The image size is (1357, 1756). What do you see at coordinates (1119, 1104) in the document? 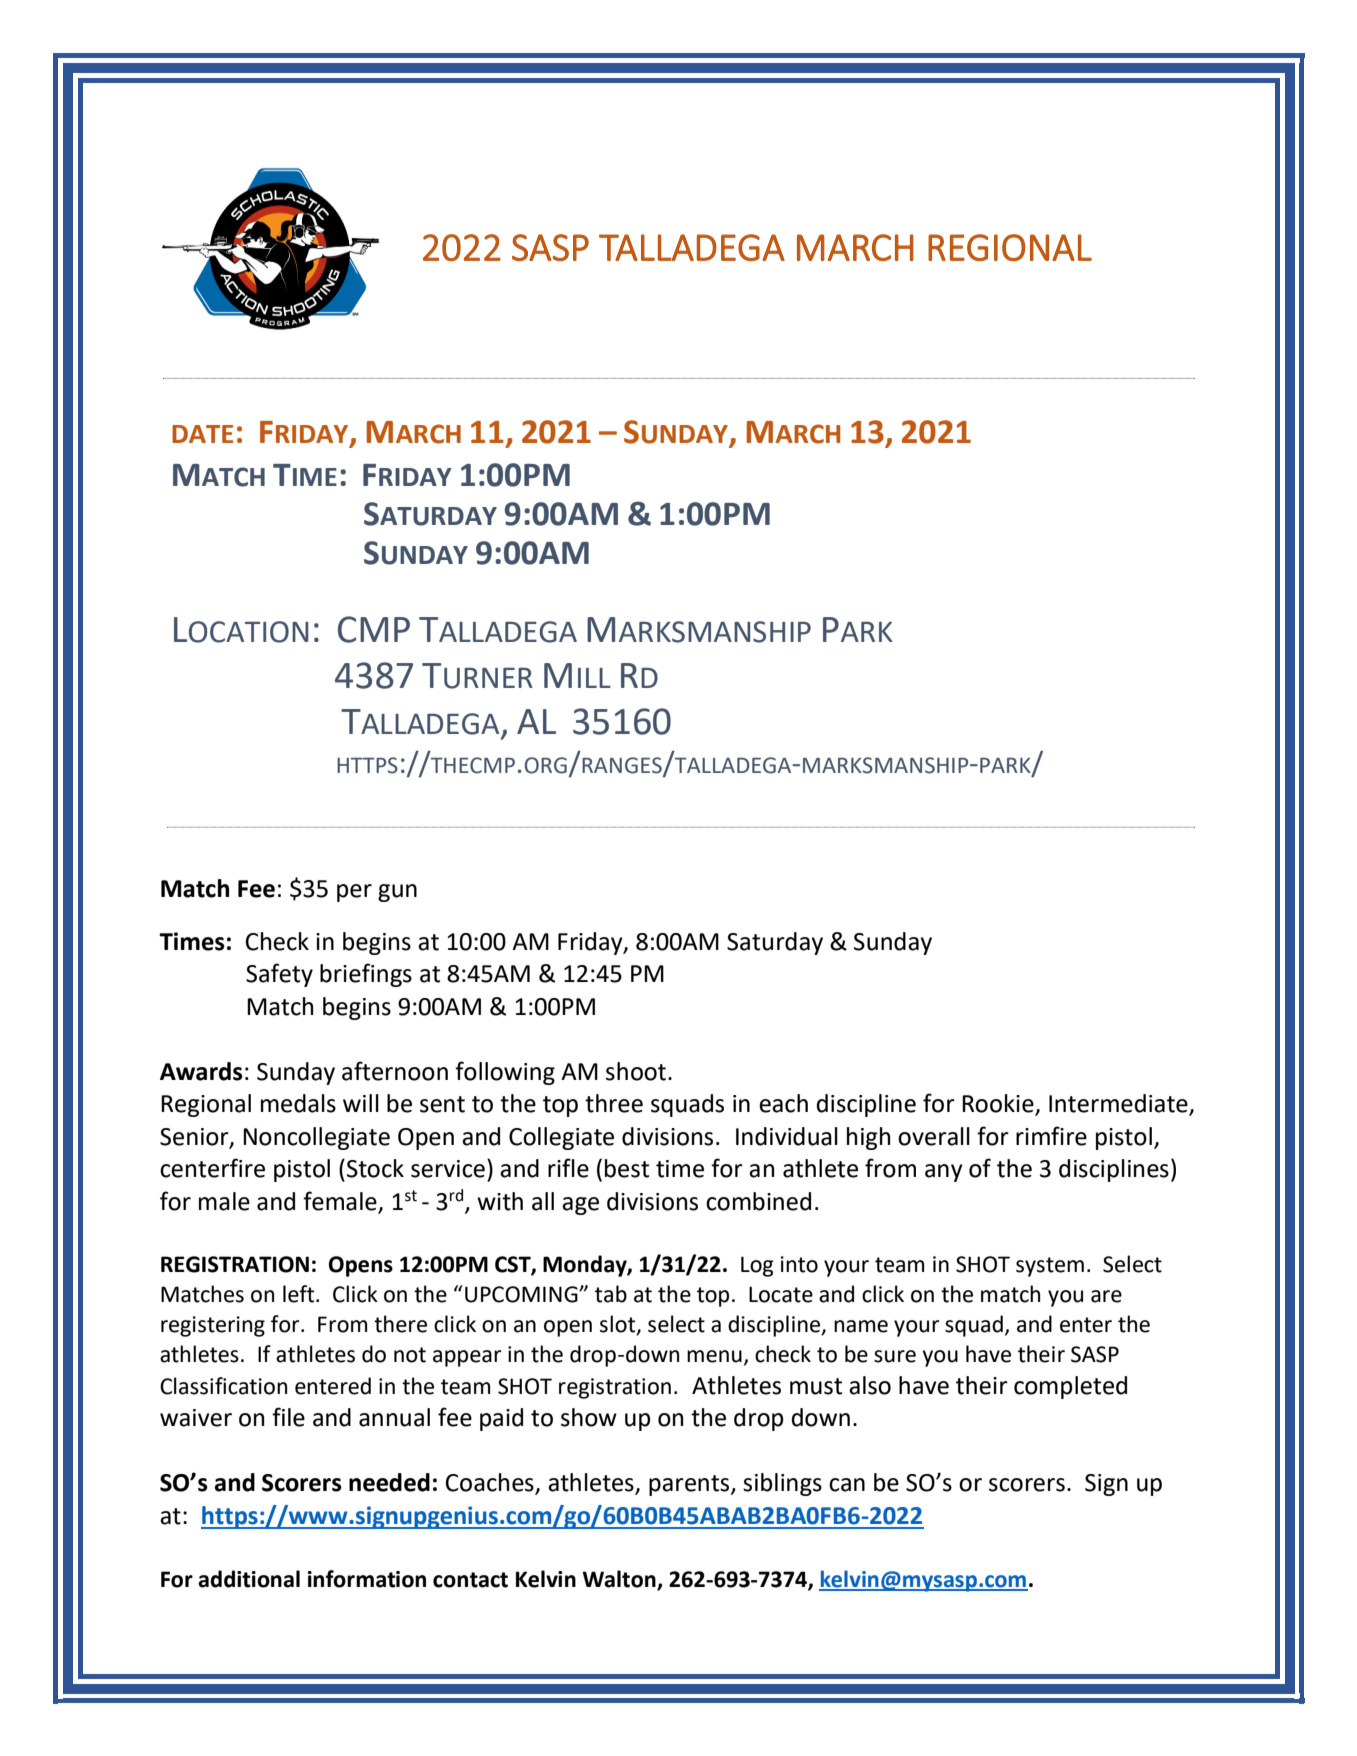
I see `Intermediate` at bounding box center [1119, 1104].
